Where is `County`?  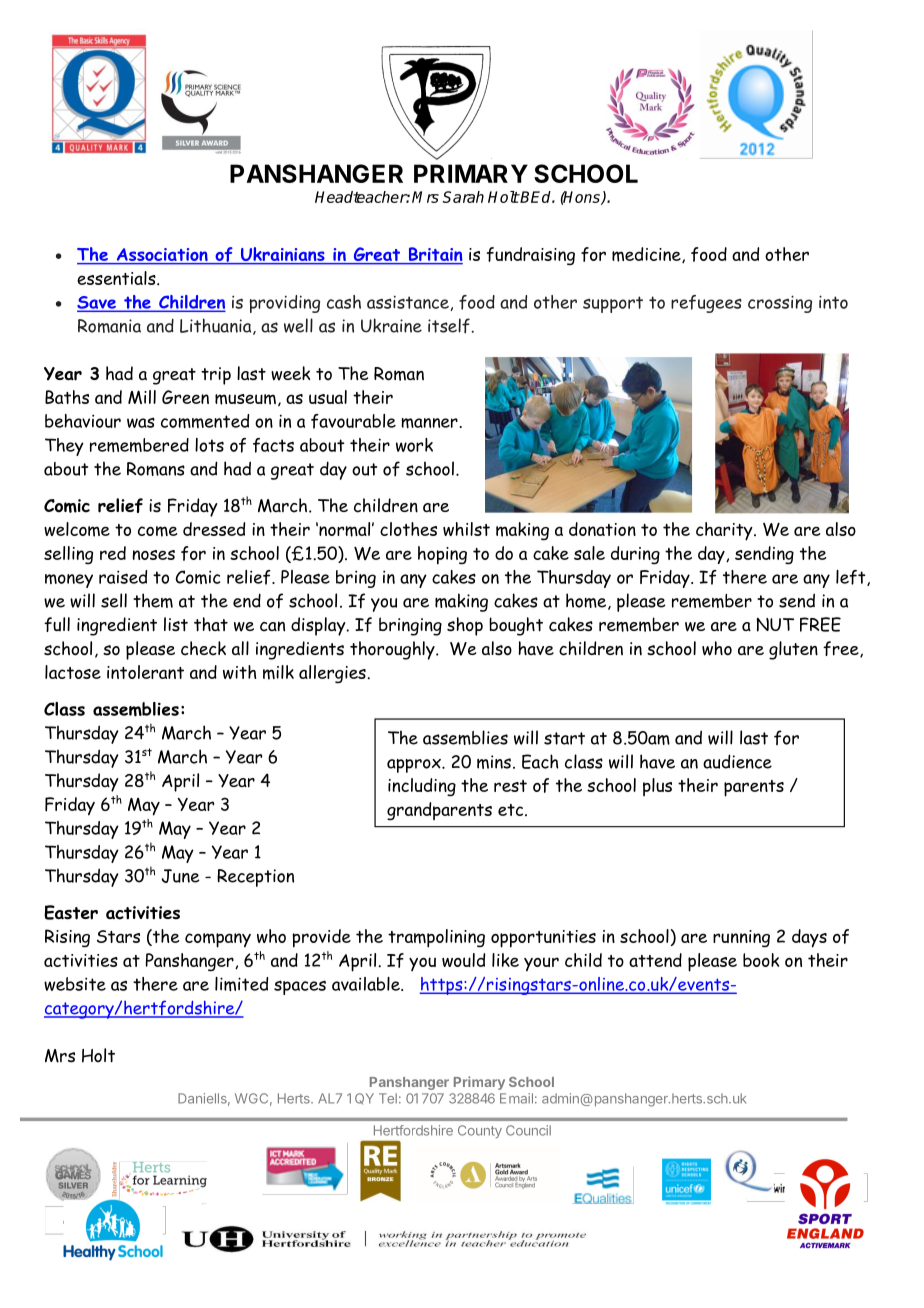
County is located at coordinates (480, 1131).
